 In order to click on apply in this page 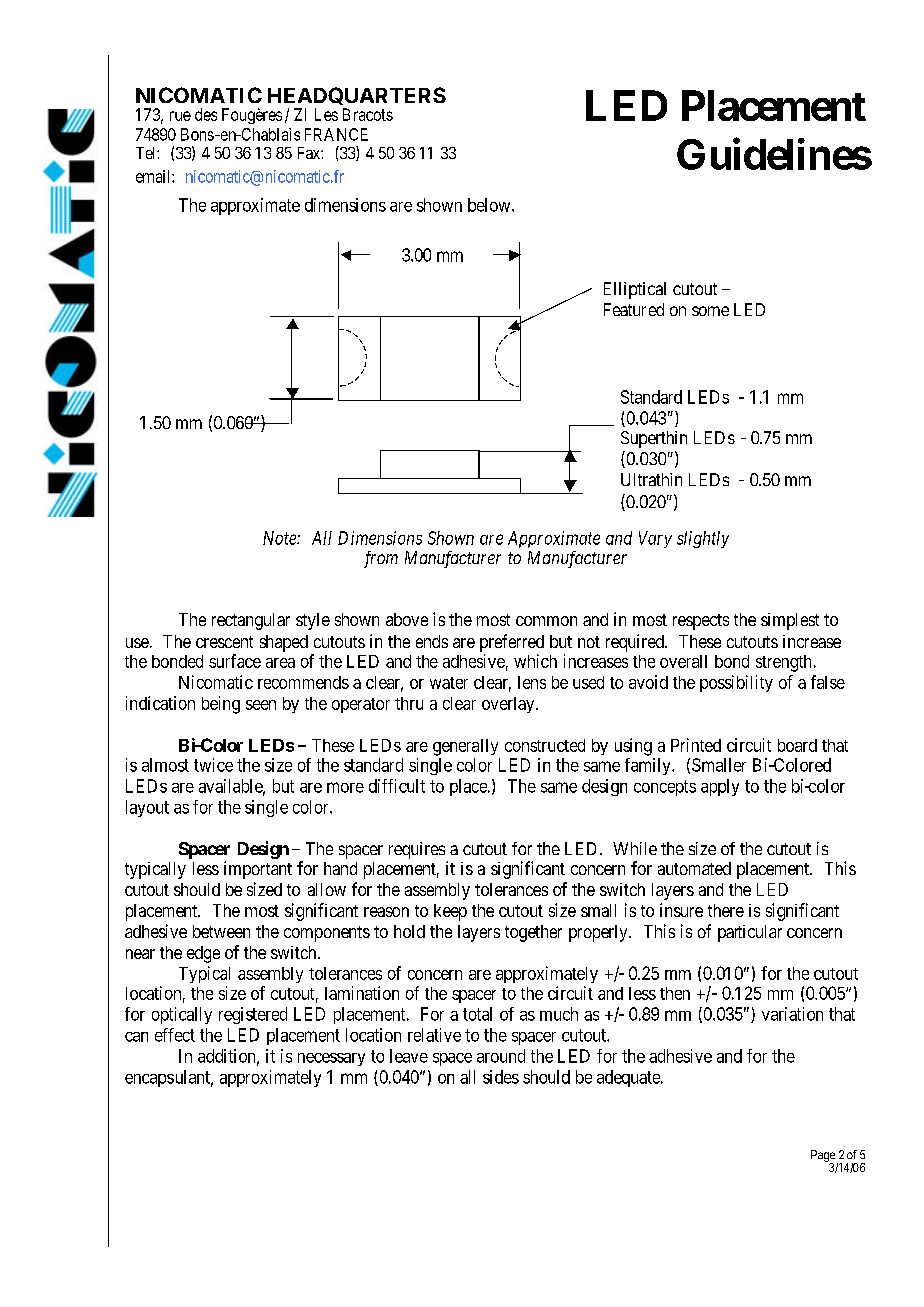, I will do `click(720, 787)`.
